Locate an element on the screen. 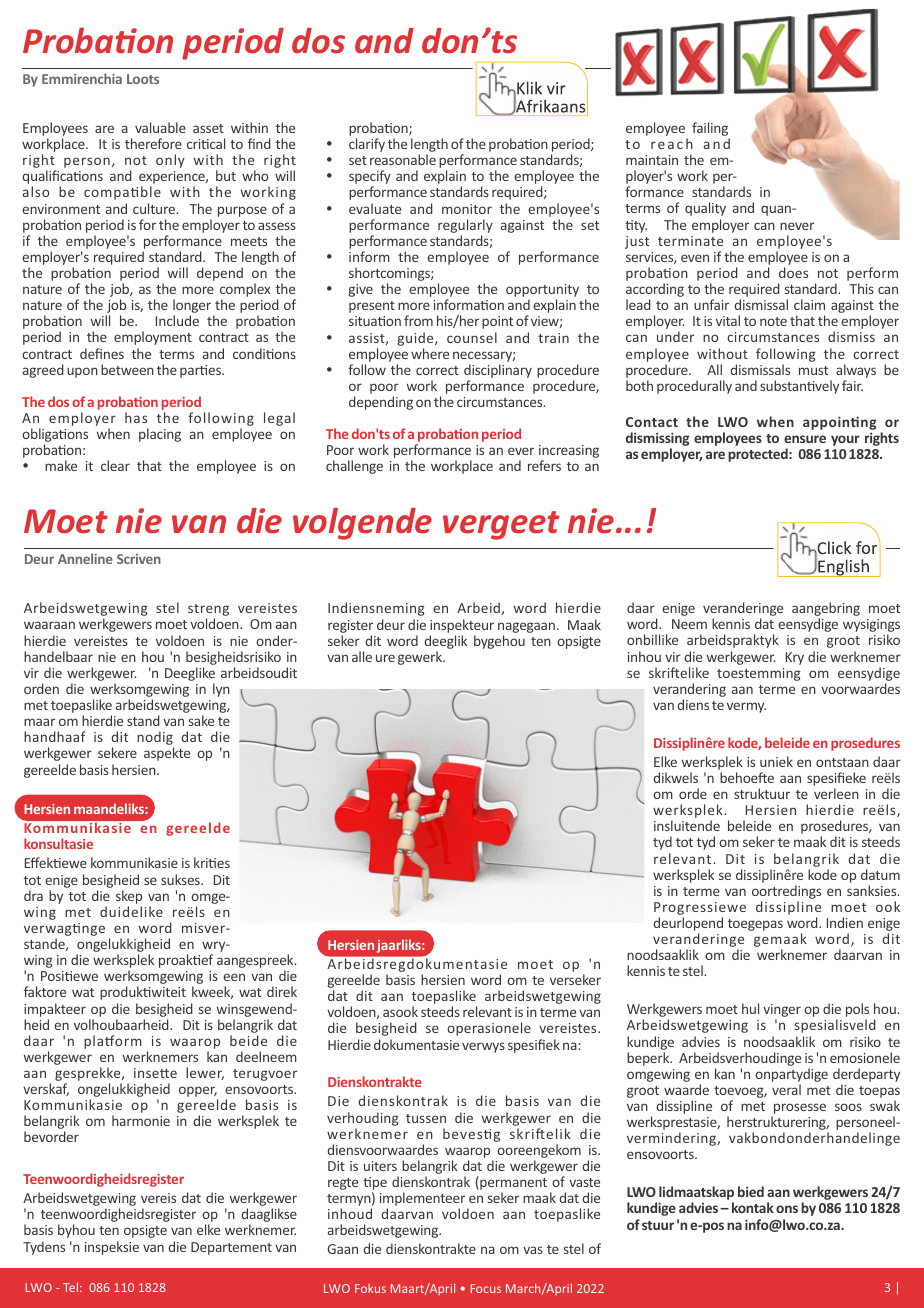 The height and width of the screenshot is (1308, 924). lyn is located at coordinates (221, 690).
